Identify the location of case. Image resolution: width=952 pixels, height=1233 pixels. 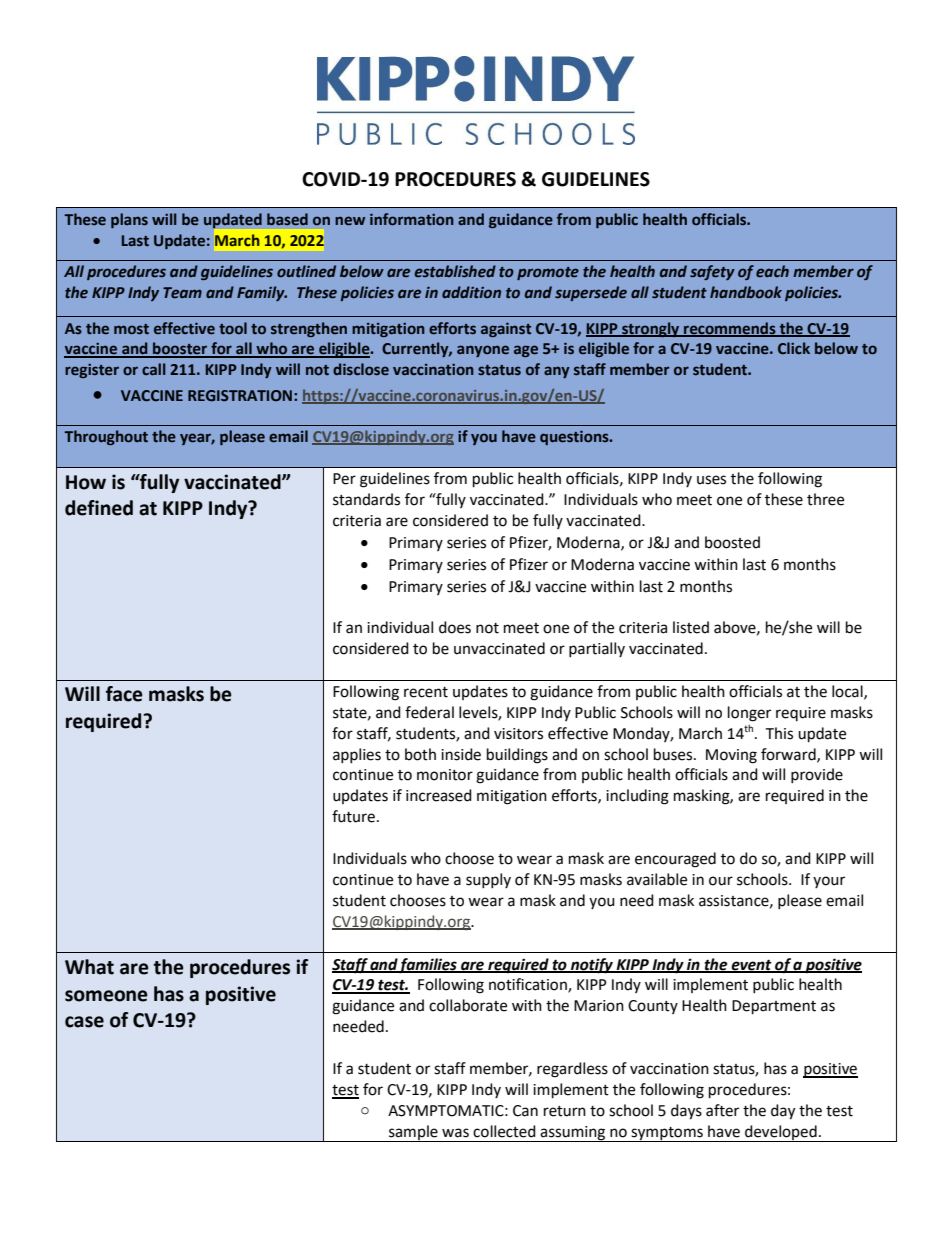
(84, 1022).
